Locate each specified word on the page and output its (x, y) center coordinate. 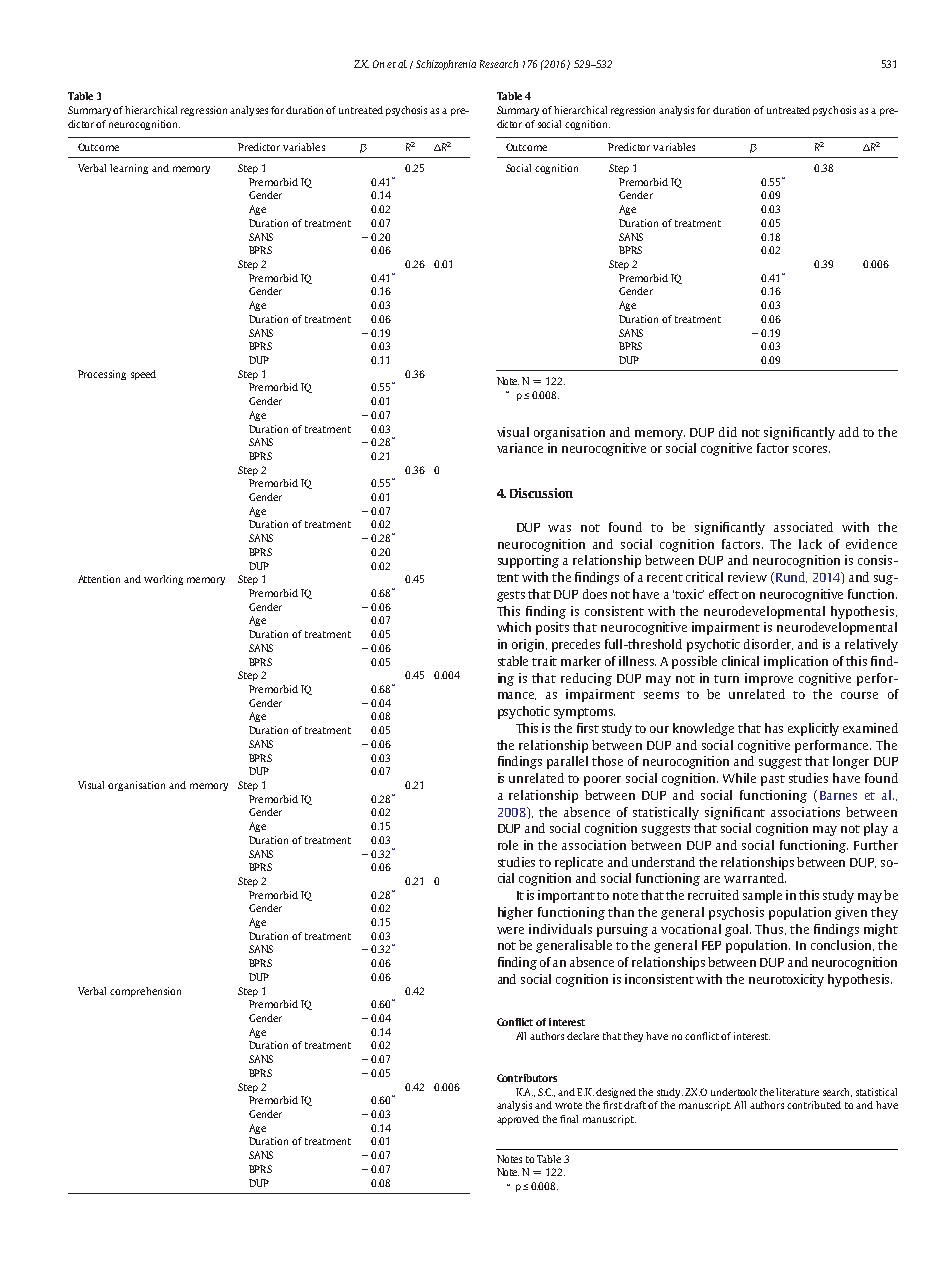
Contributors (527, 1078)
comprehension (145, 992)
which (514, 627)
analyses (249, 111)
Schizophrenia (446, 65)
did (728, 432)
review (747, 577)
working (163, 580)
